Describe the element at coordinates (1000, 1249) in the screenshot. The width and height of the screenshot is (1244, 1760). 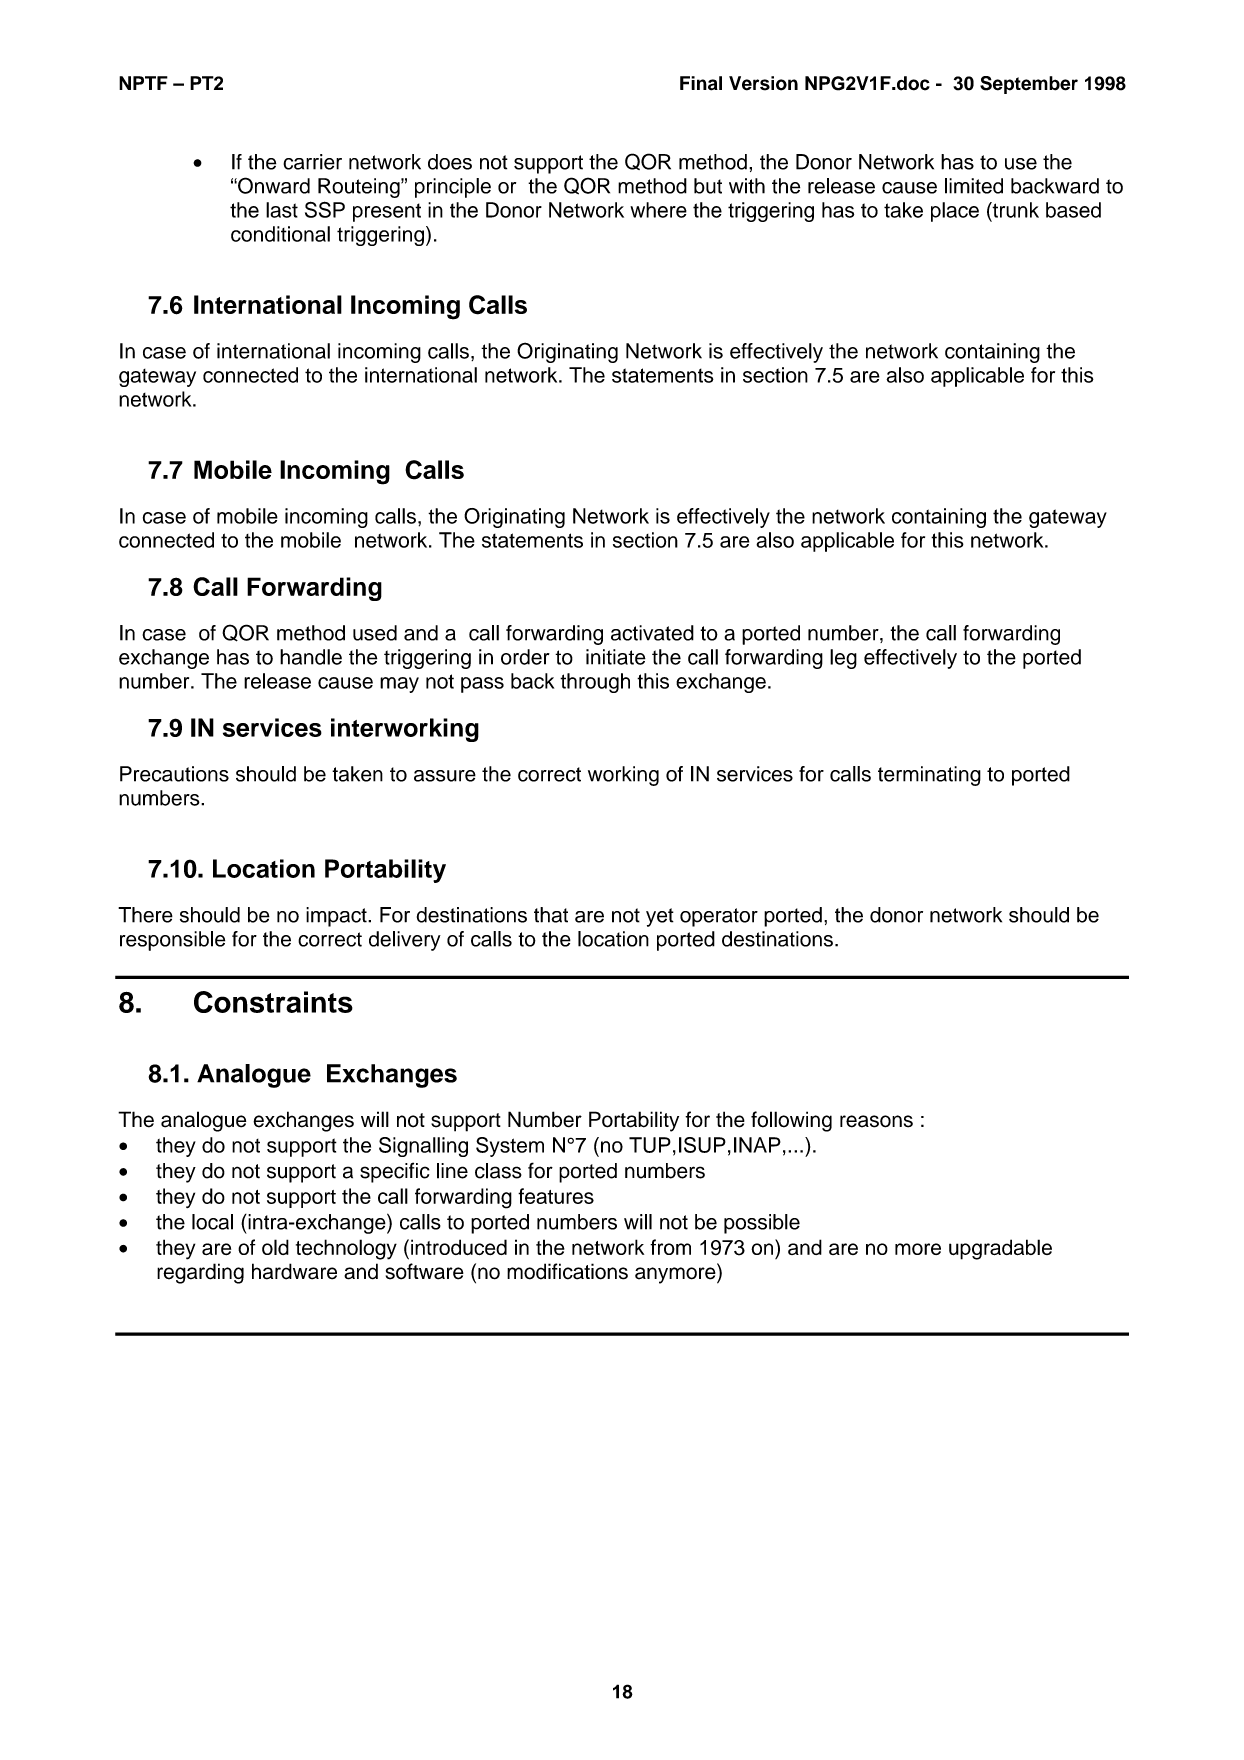
I see `upgradable` at that location.
